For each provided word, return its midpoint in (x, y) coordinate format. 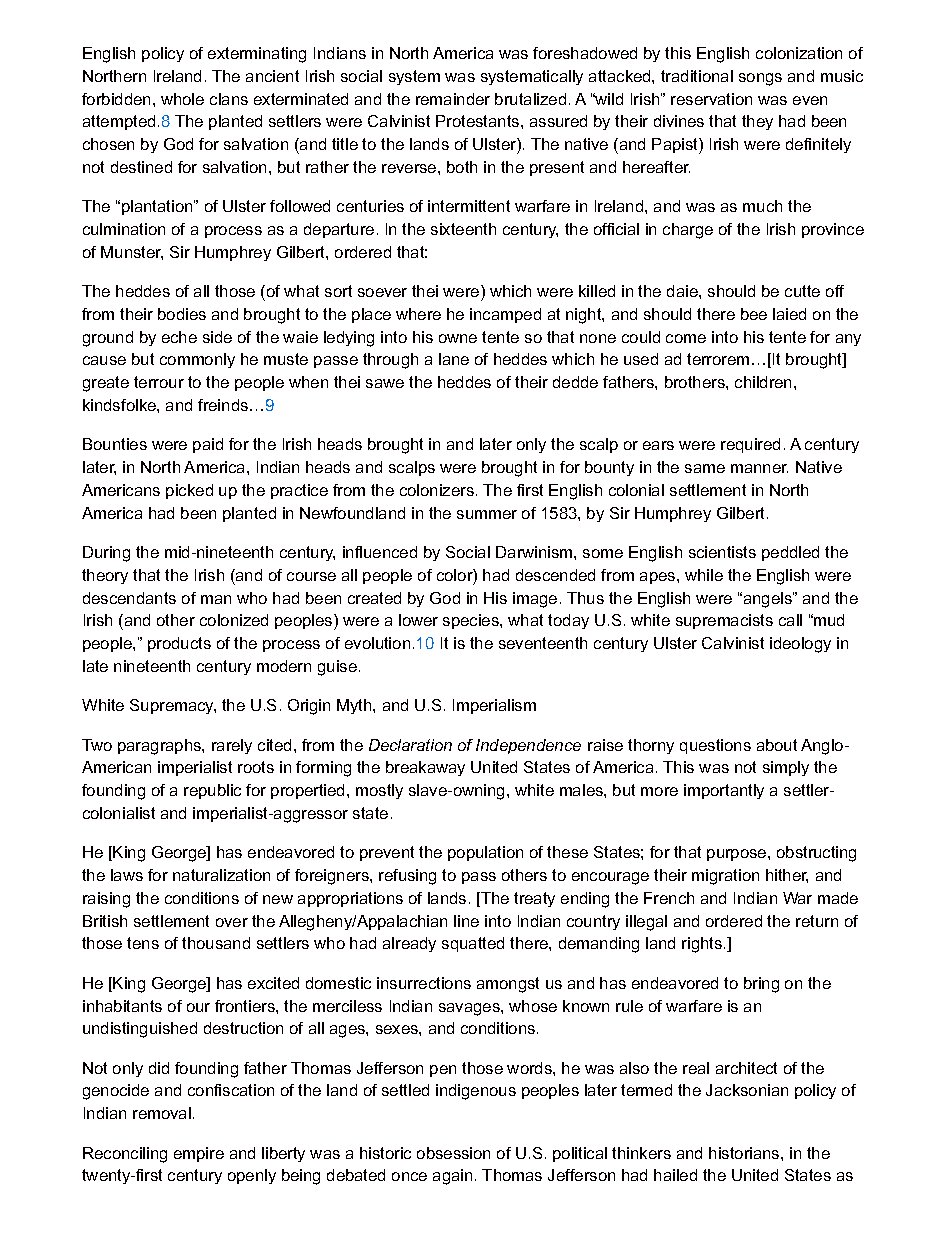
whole (182, 99)
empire (199, 1154)
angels (767, 600)
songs (760, 79)
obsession (453, 1153)
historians (745, 1153)
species (472, 621)
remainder (453, 99)
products (179, 644)
